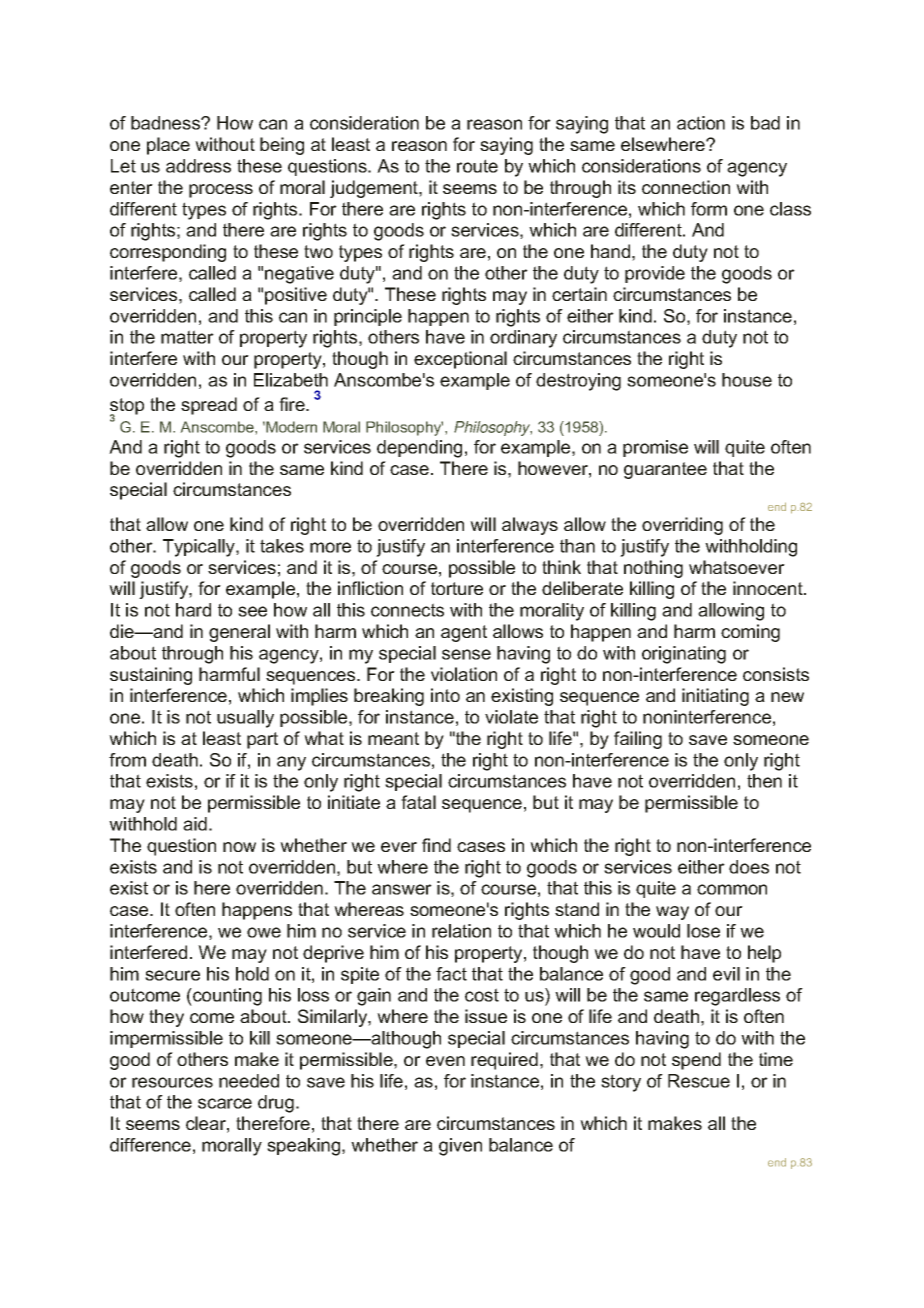  Describe the element at coordinates (701, 123) in the screenshot. I see `action` at that location.
